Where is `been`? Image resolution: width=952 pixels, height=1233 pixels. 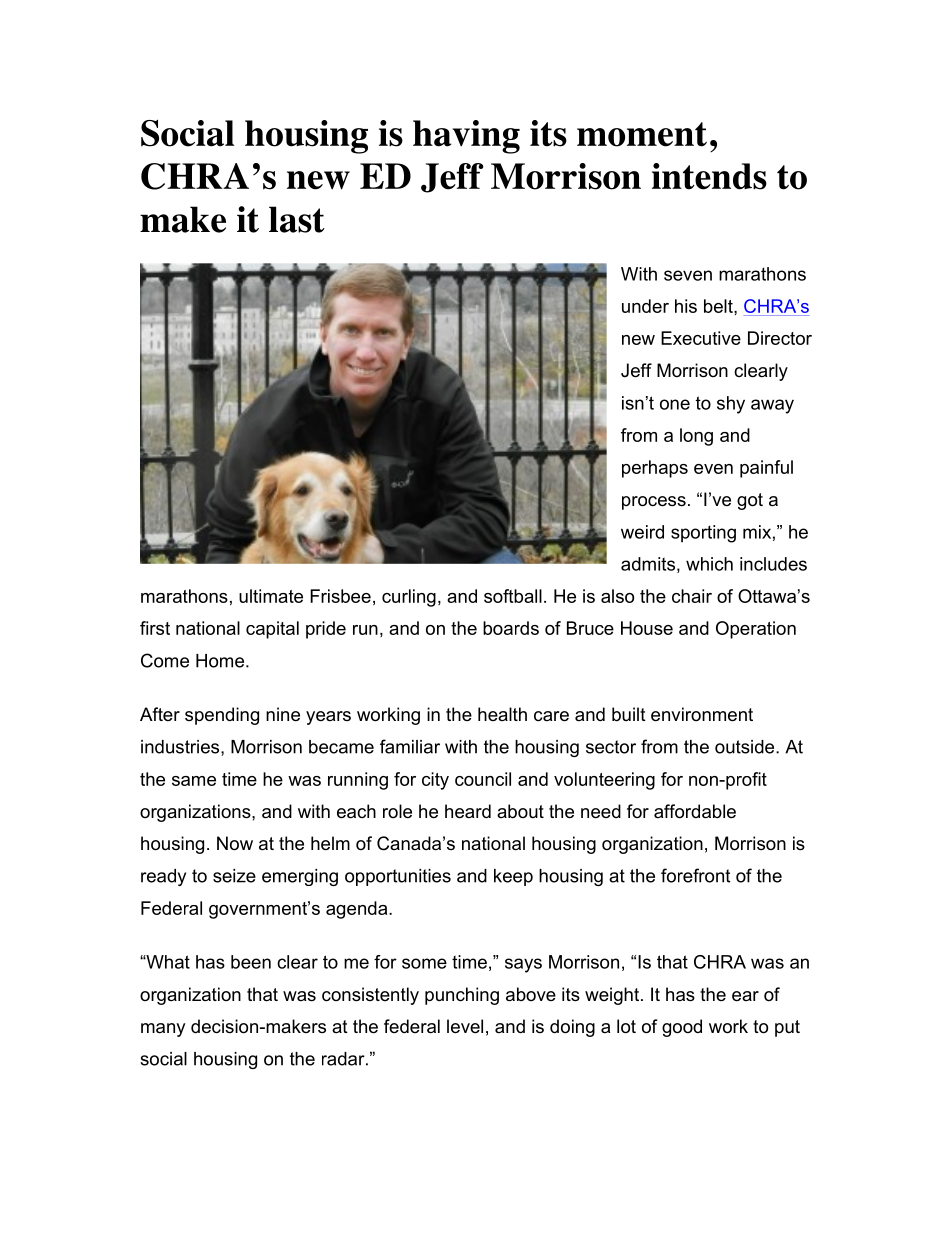
been is located at coordinates (251, 962).
